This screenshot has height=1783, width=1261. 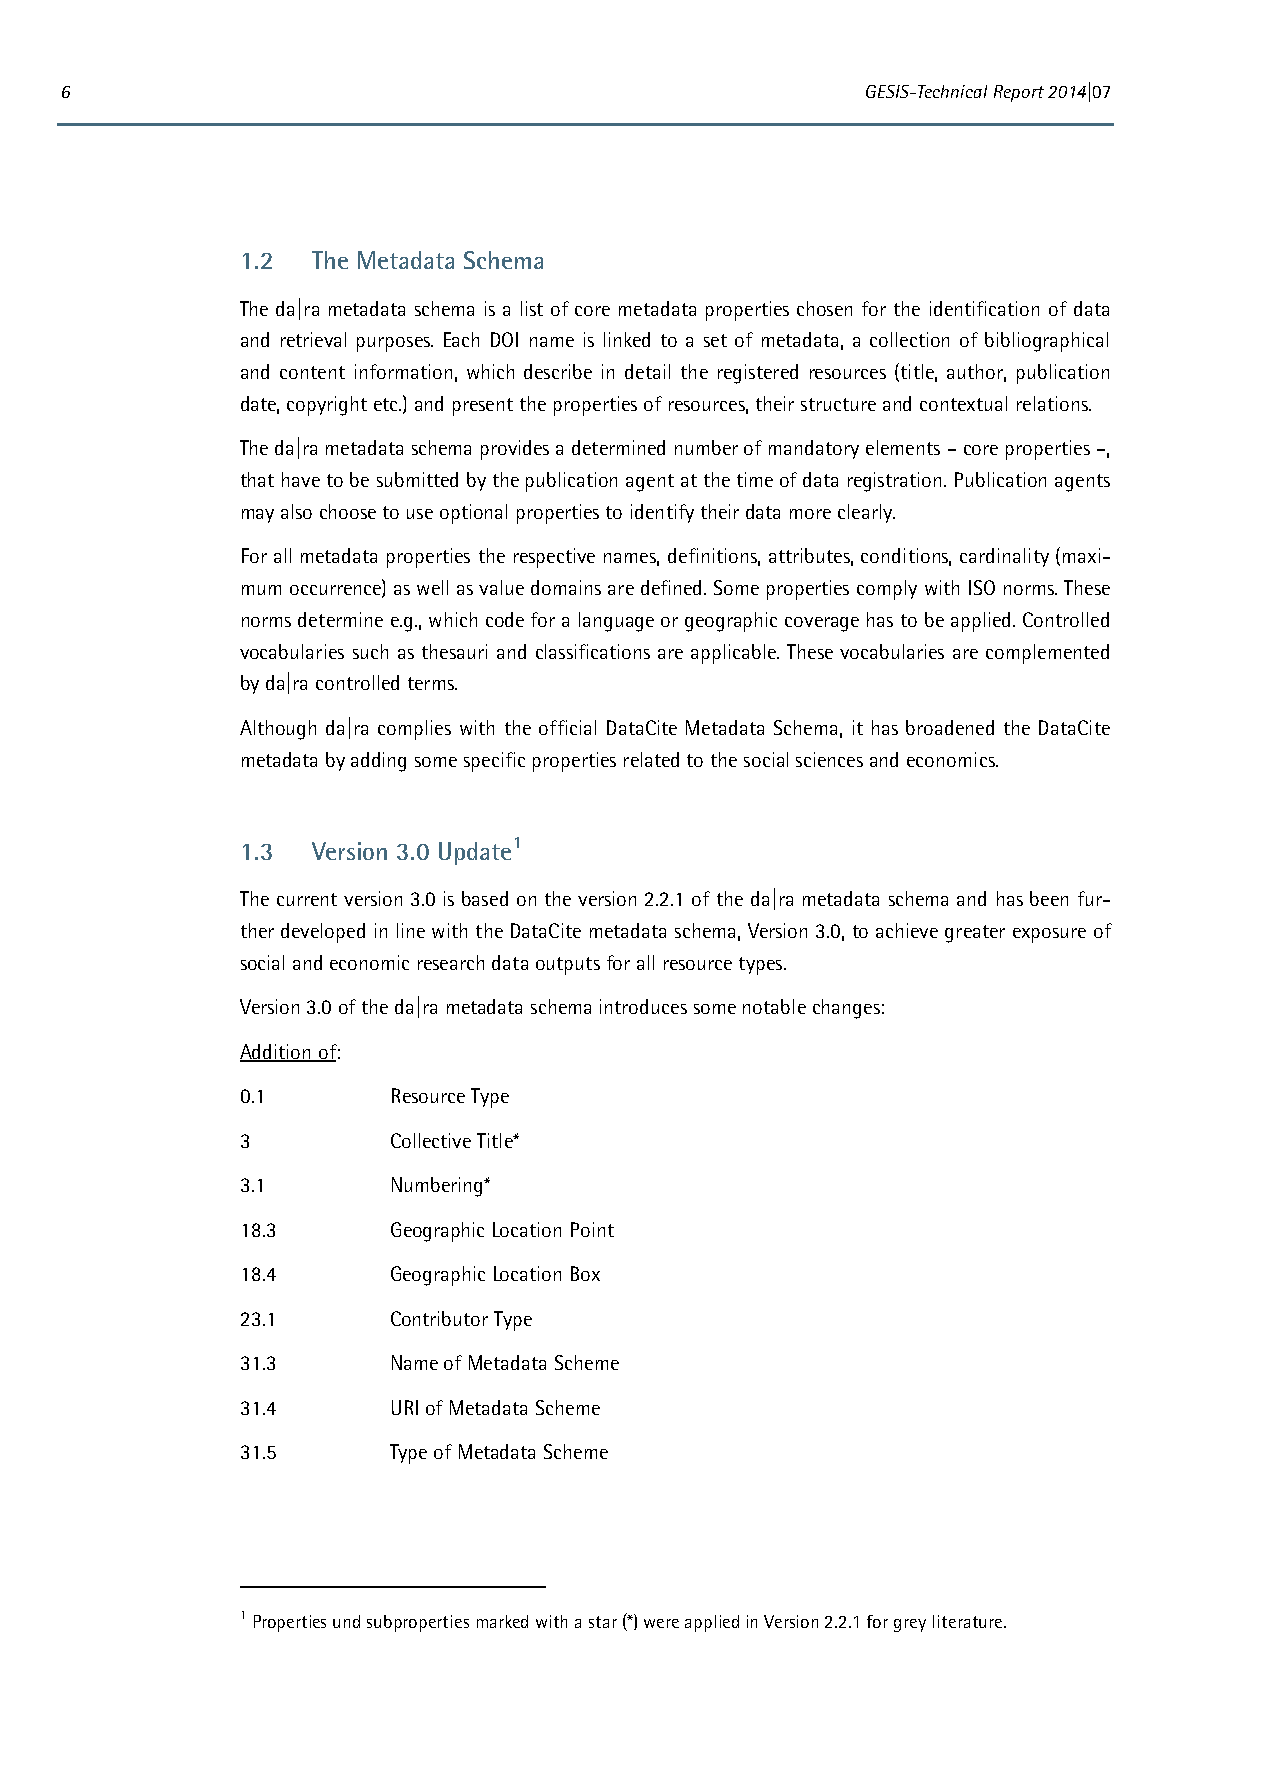 I want to click on ISO, so click(x=982, y=587).
